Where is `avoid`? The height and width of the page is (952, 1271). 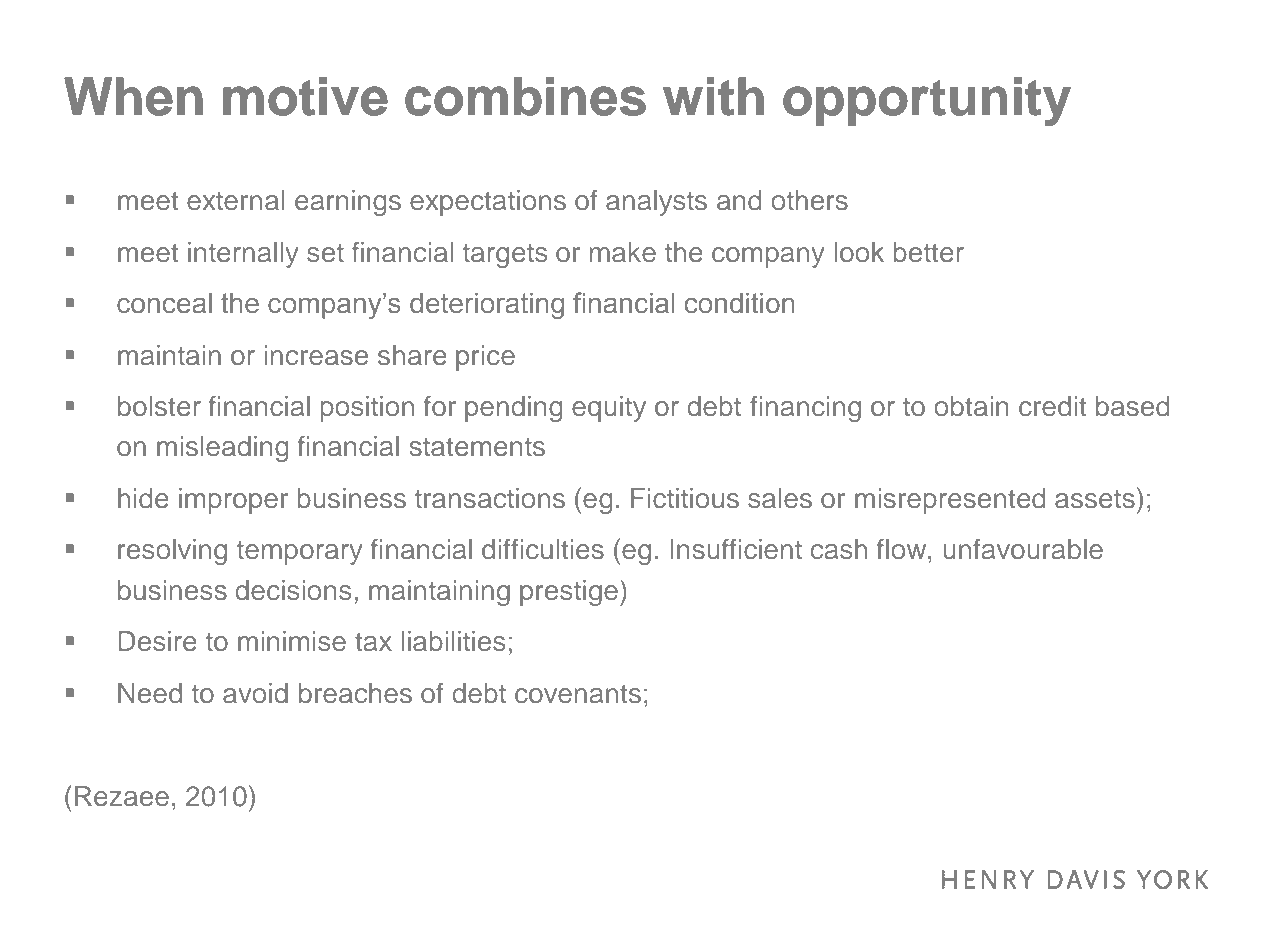 avoid is located at coordinates (255, 693).
